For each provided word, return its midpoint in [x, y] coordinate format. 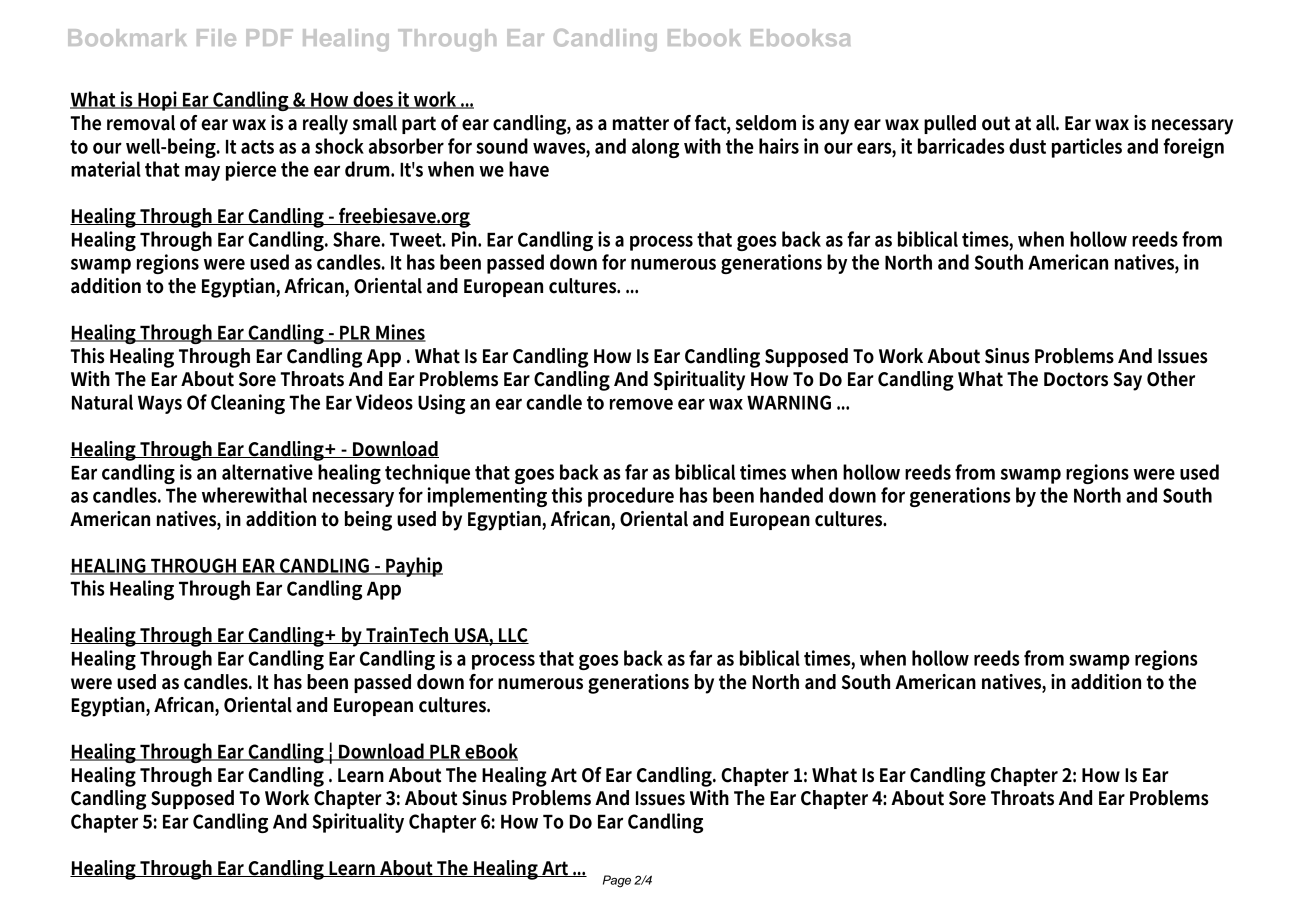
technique [427, 474]
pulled [950, 124]
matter [641, 123]
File [216, 37]
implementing [487, 497]
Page [617, 881]
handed [791, 495]
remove [641, 404]
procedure [631, 497]
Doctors [1076, 379]
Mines [400, 333]
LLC [513, 636]
